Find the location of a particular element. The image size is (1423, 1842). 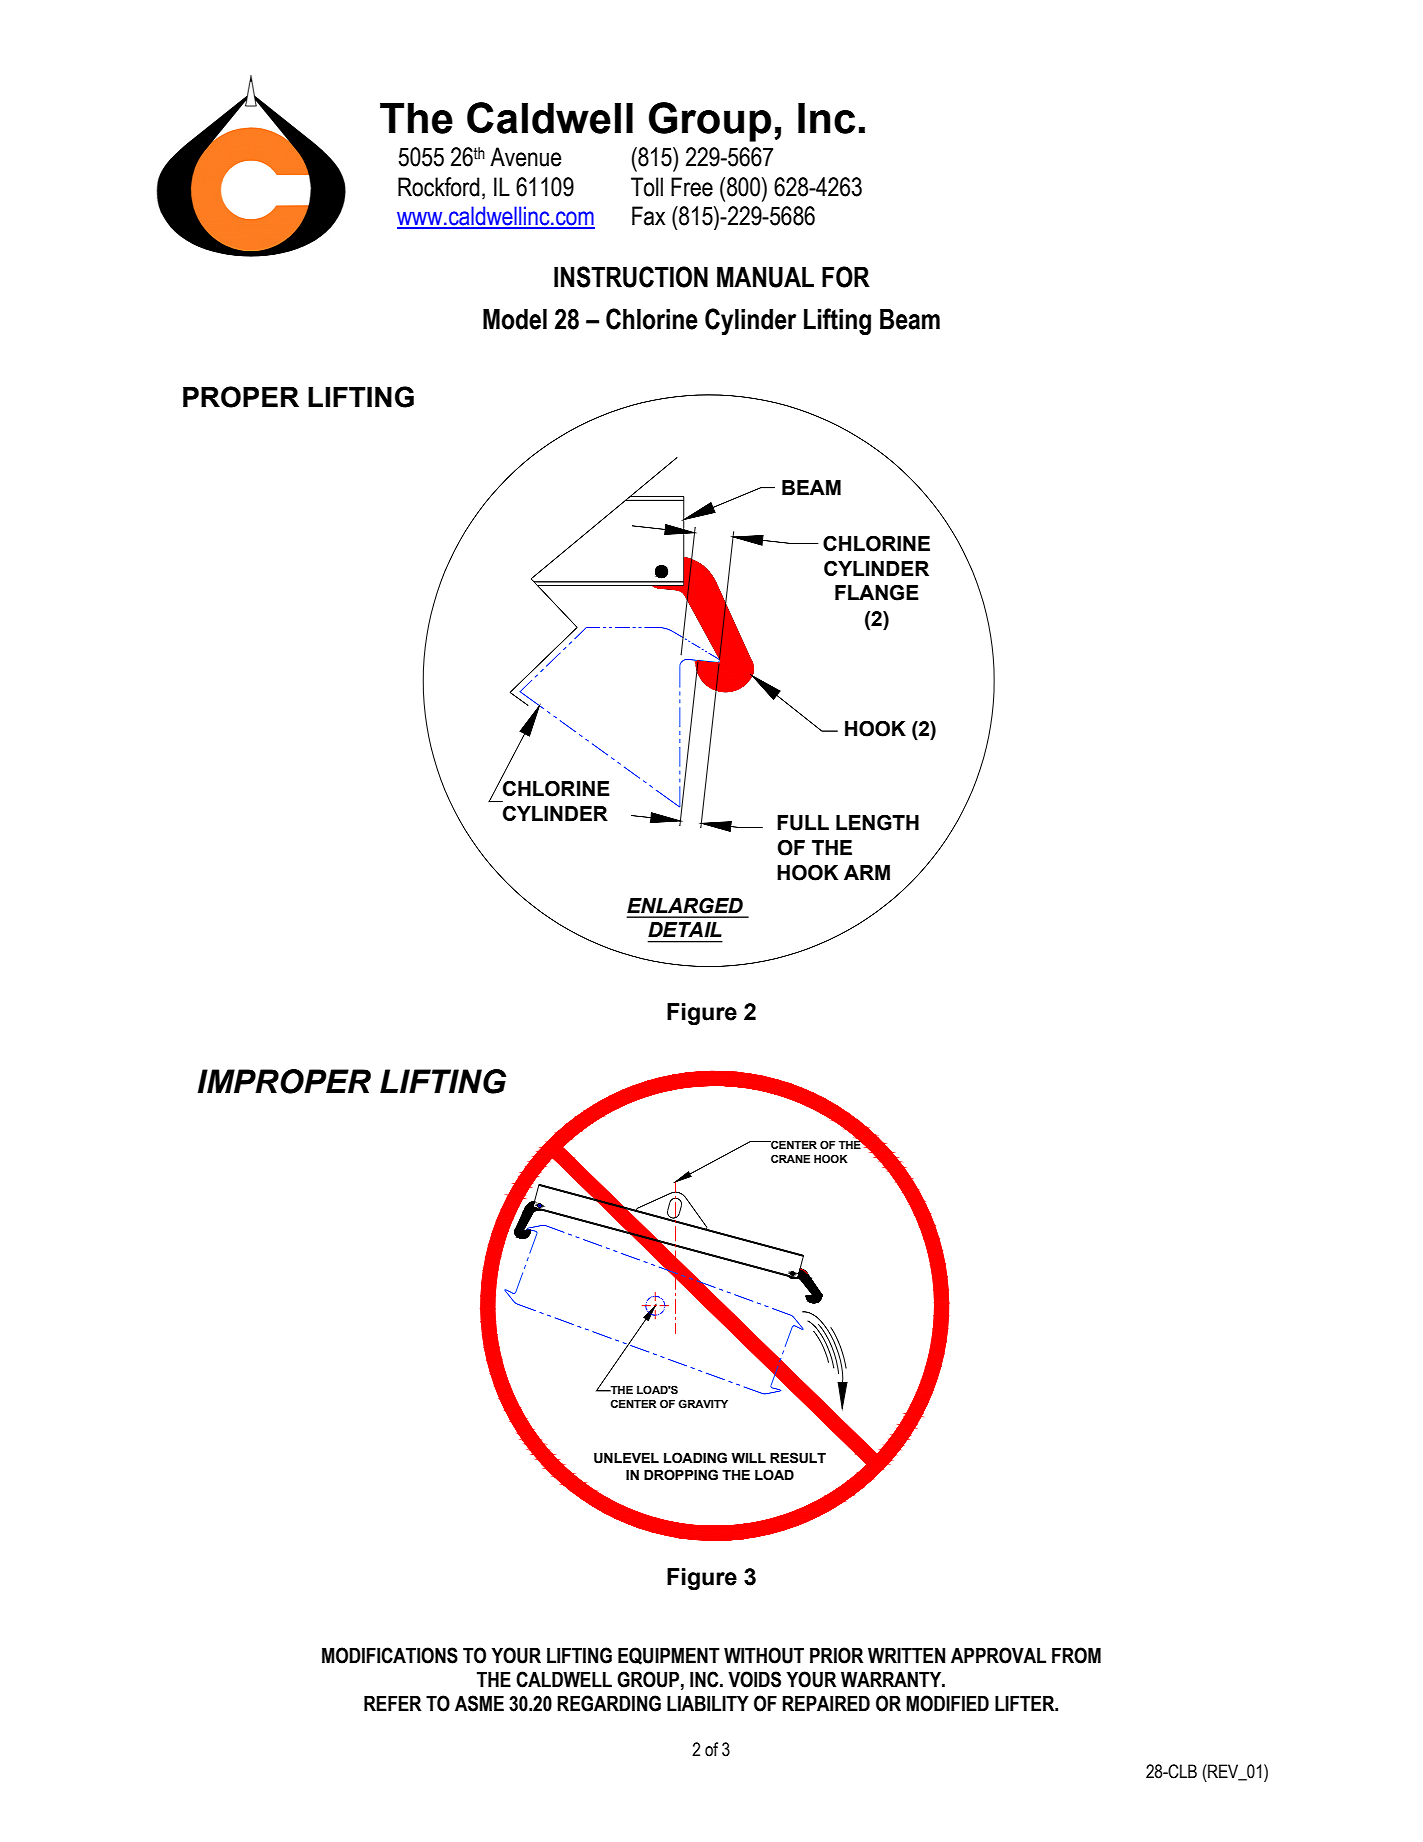

MANUAL is located at coordinates (765, 277).
